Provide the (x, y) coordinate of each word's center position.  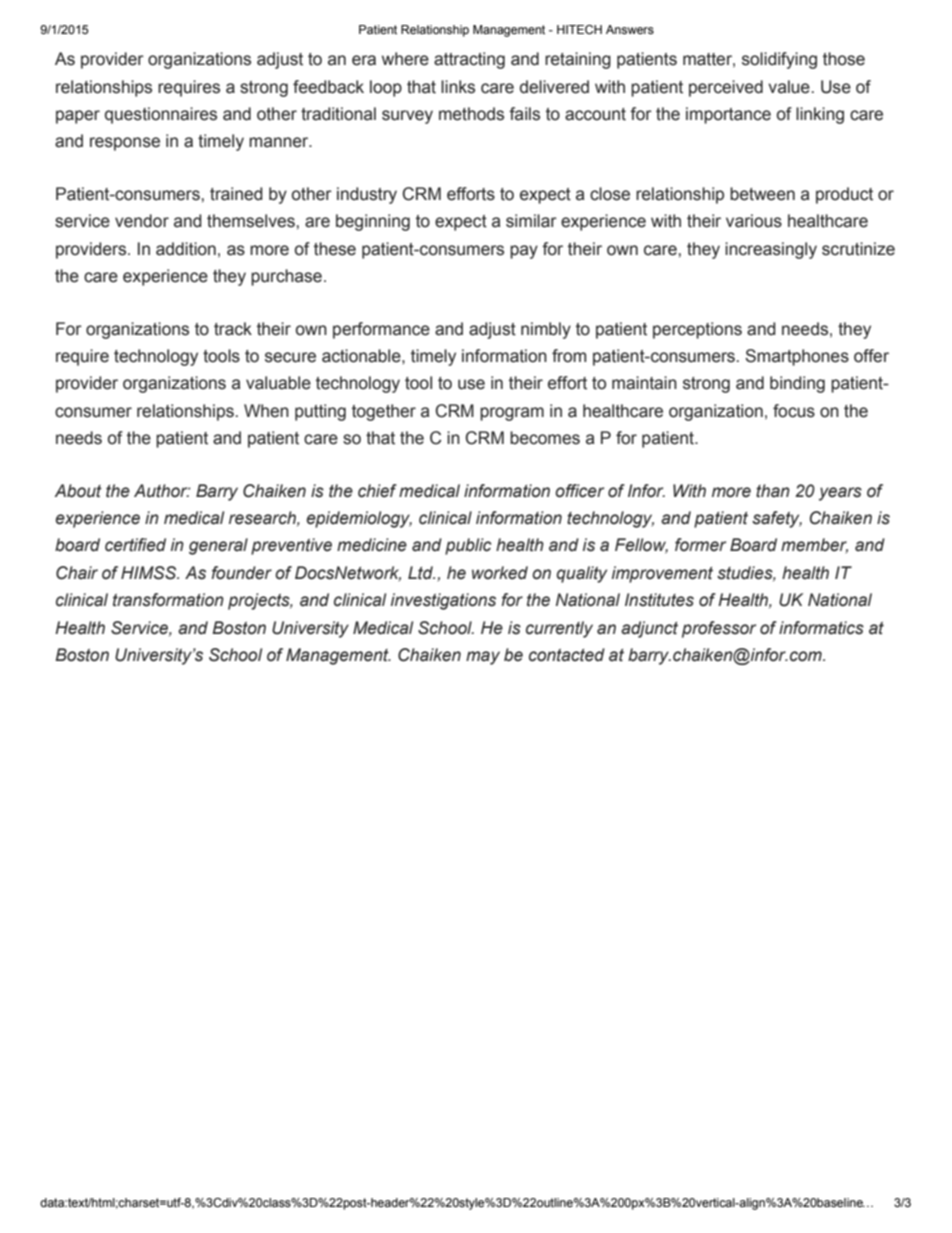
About (78, 491)
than (773, 491)
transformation (168, 600)
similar (531, 221)
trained (236, 194)
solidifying (779, 60)
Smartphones (797, 357)
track (233, 329)
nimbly (546, 330)
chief (377, 491)
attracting (469, 60)
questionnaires (161, 115)
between (762, 194)
